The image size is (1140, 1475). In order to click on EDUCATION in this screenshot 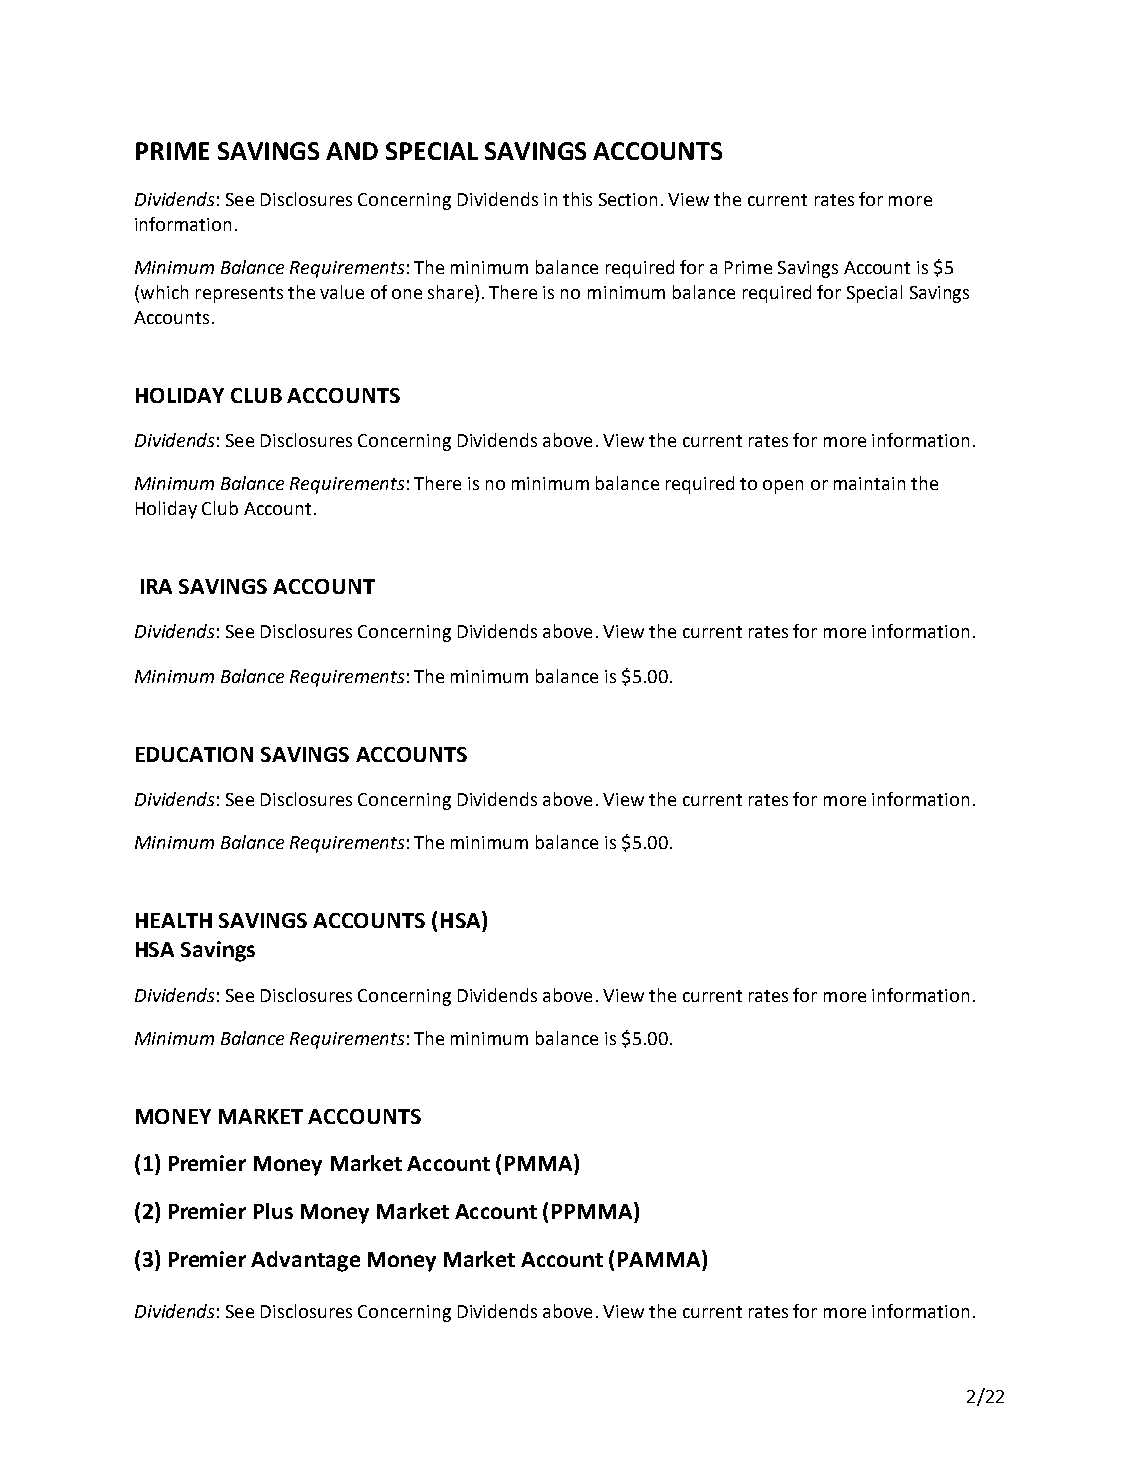, I will do `click(194, 754)`.
